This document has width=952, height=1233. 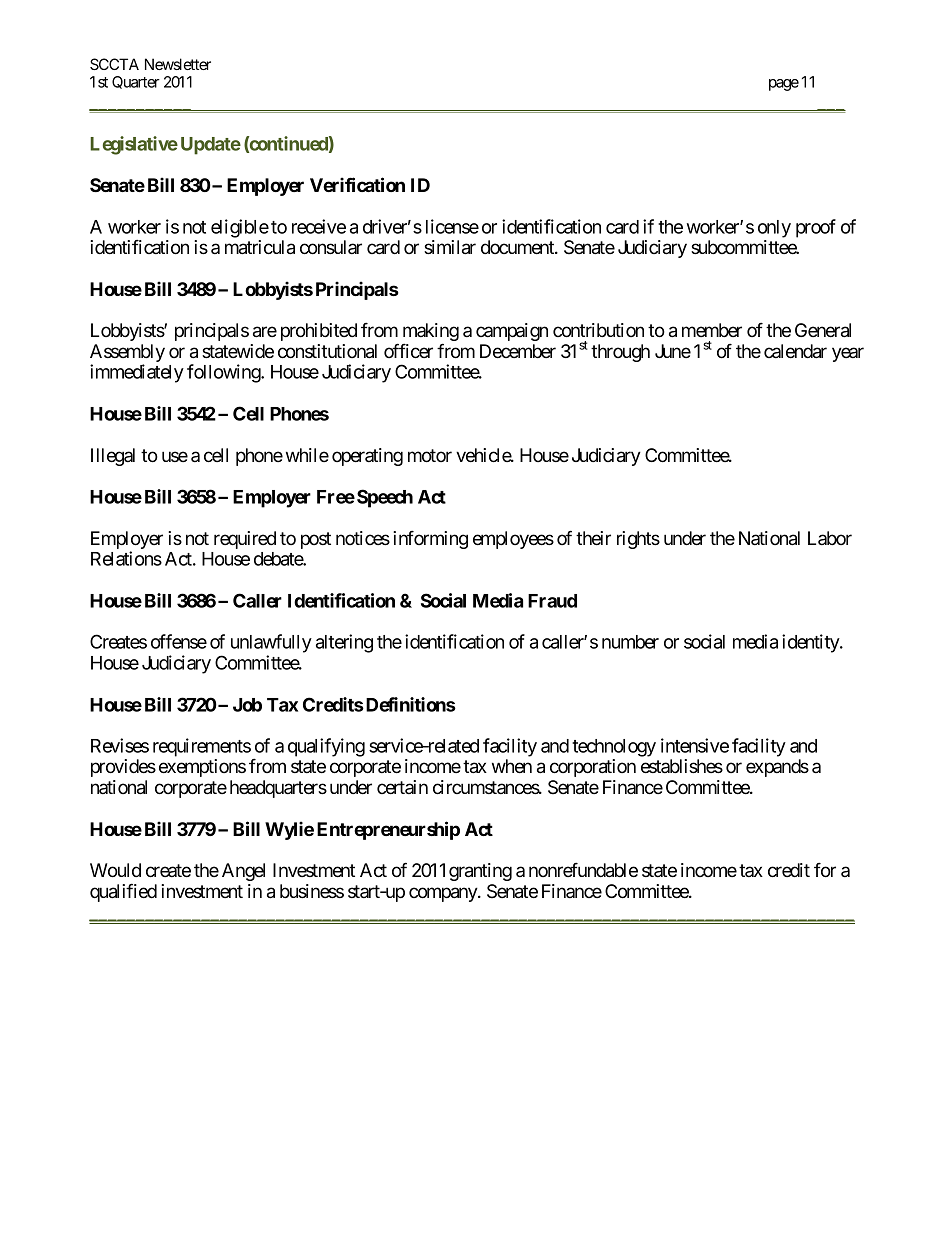 What do you see at coordinates (774, 229) in the document?
I see `only` at bounding box center [774, 229].
